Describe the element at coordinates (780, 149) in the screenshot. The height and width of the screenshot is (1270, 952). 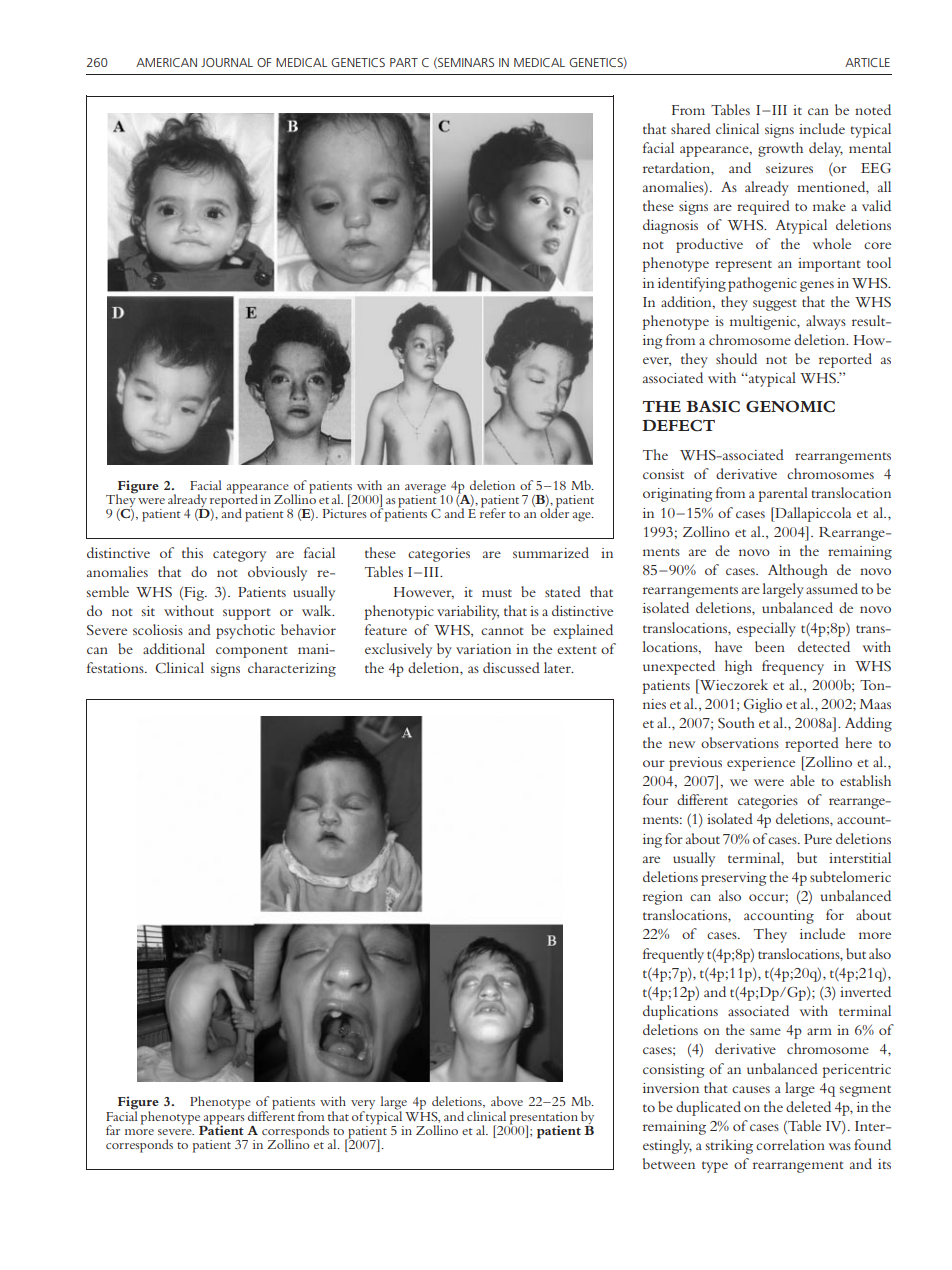
I see `growth` at that location.
